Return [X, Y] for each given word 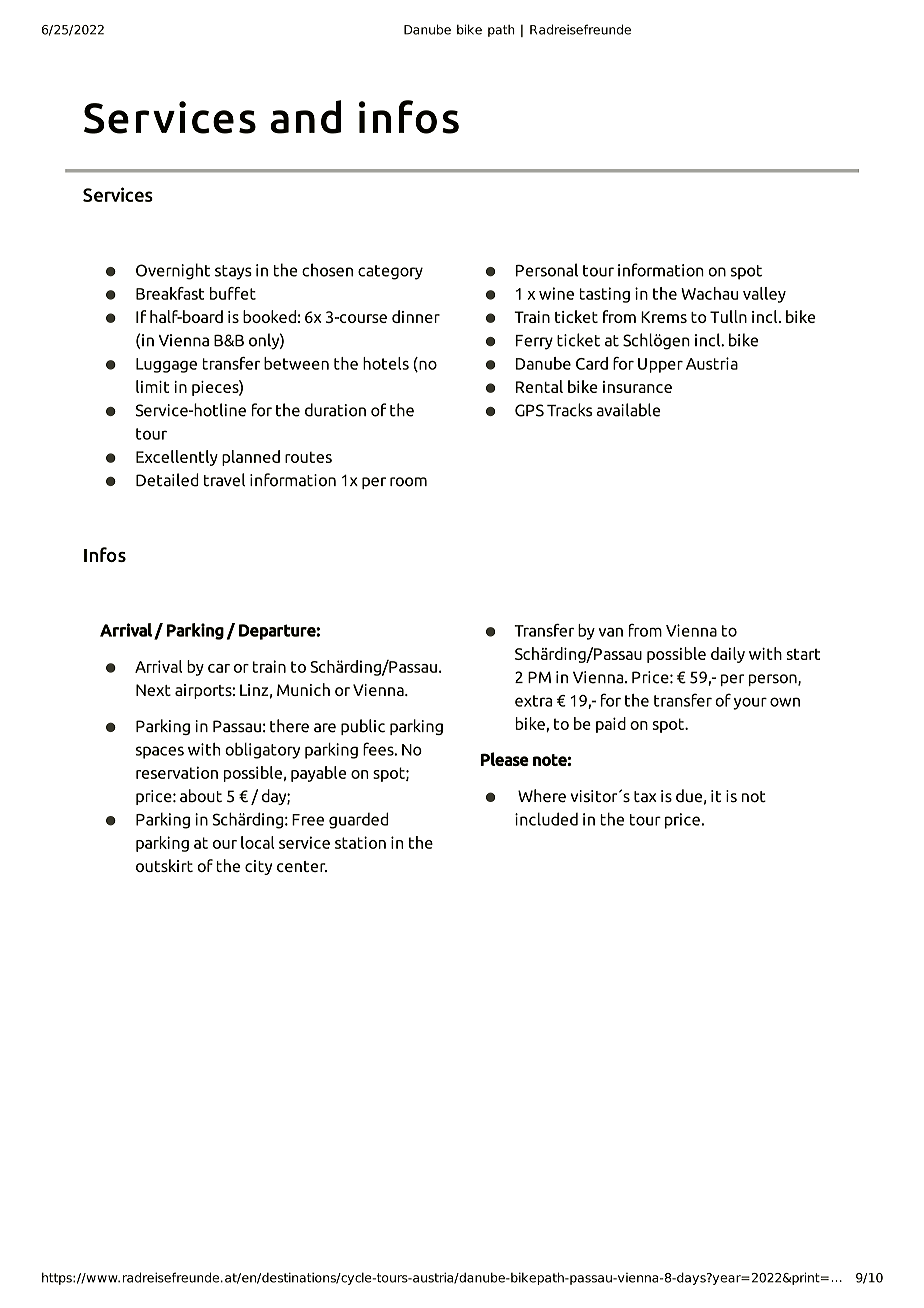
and [305, 117]
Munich [303, 689]
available [628, 410]
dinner [416, 316]
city [258, 867]
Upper [660, 365]
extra [533, 701]
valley [764, 295]
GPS [529, 410]
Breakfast [170, 293]
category [390, 272]
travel [224, 480]
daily [728, 655]
